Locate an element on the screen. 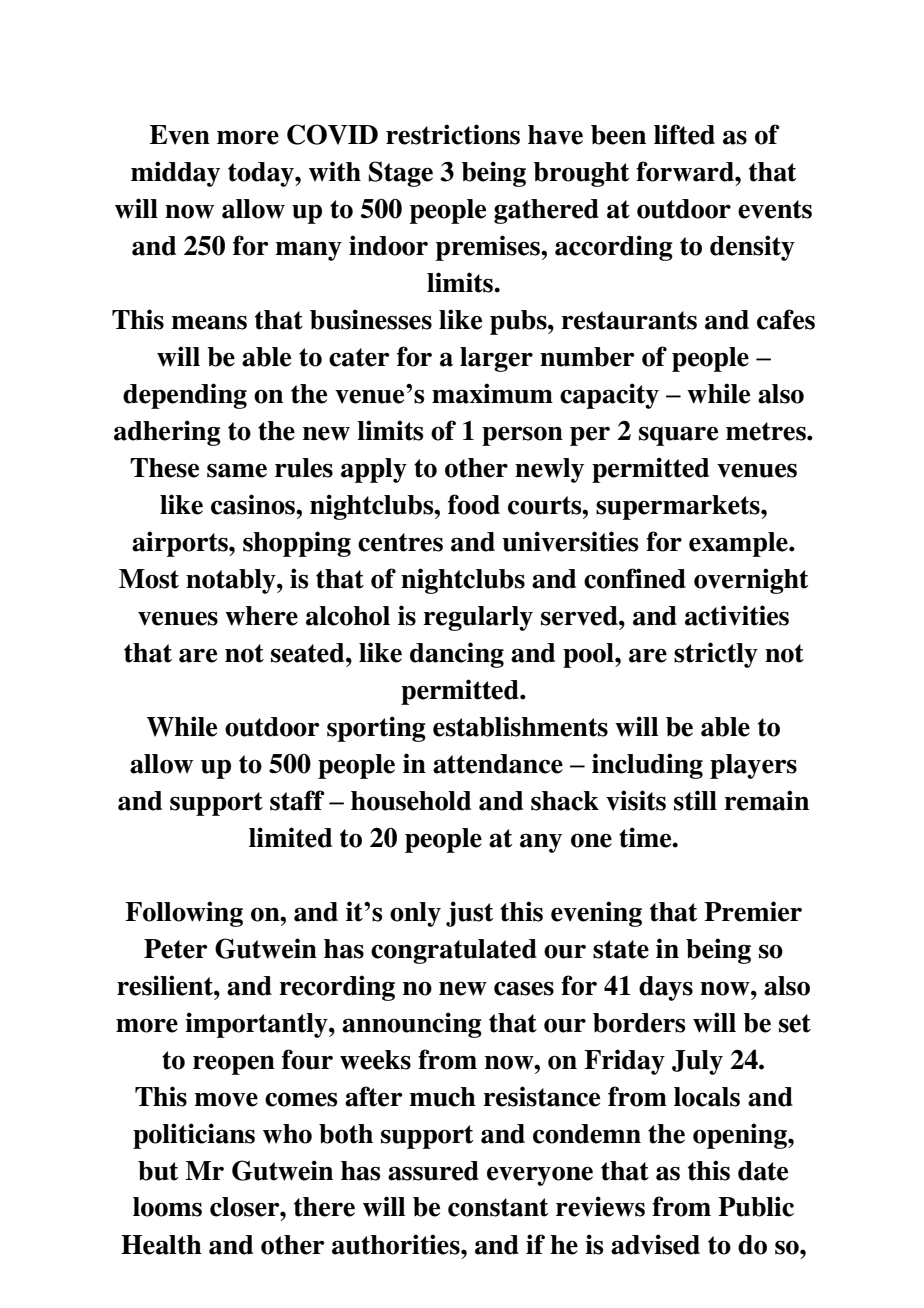 This screenshot has width=924, height=1308. restrictions is located at coordinates (453, 134).
